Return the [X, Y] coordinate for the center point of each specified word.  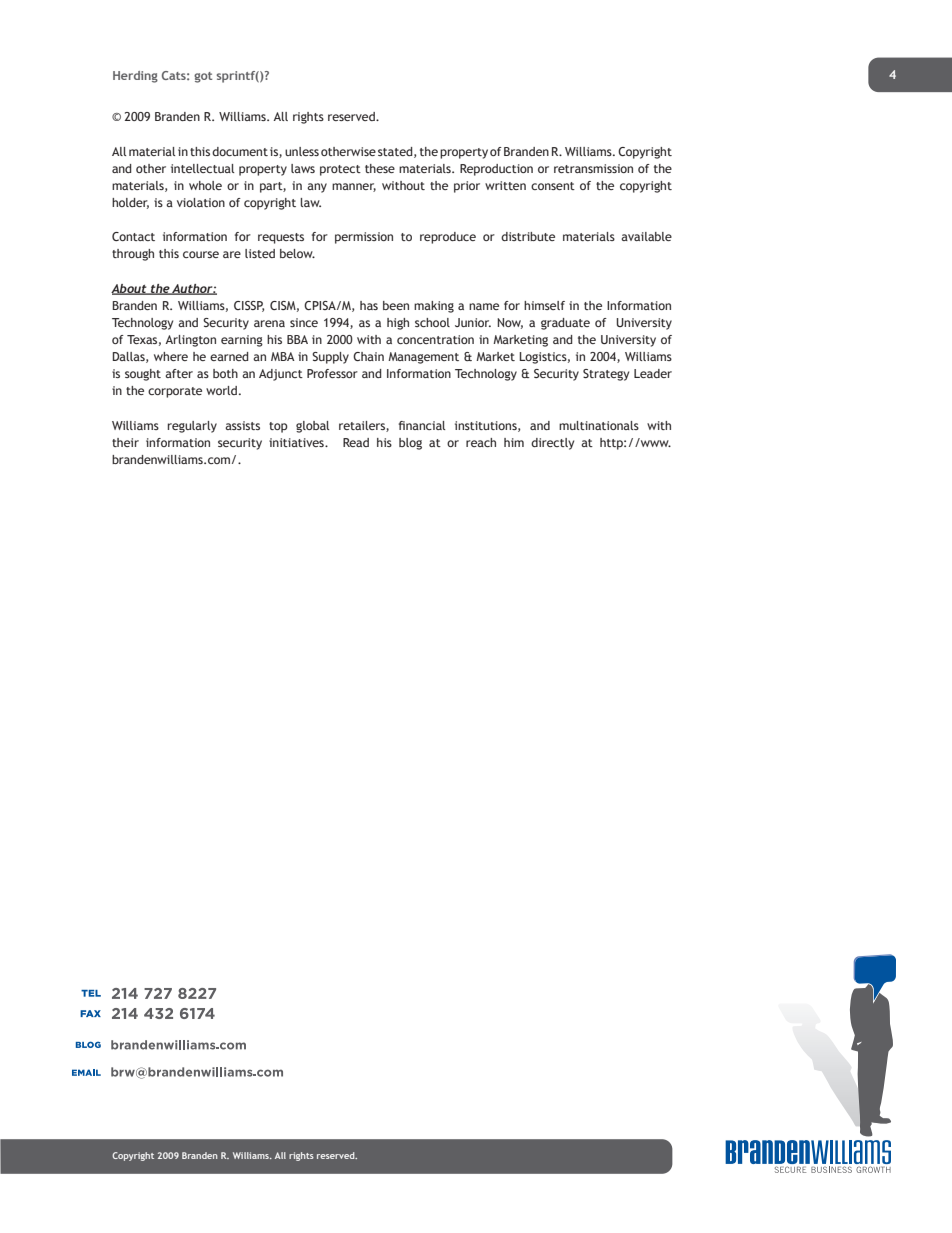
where [171, 356]
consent [553, 186]
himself [544, 305]
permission [364, 238]
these [380, 168]
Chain [368, 356]
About [130, 289]
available [646, 236]
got [203, 77]
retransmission [593, 168]
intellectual [203, 168]
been [396, 305]
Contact [133, 236]
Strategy [606, 375]
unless [302, 151]
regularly [192, 427]
